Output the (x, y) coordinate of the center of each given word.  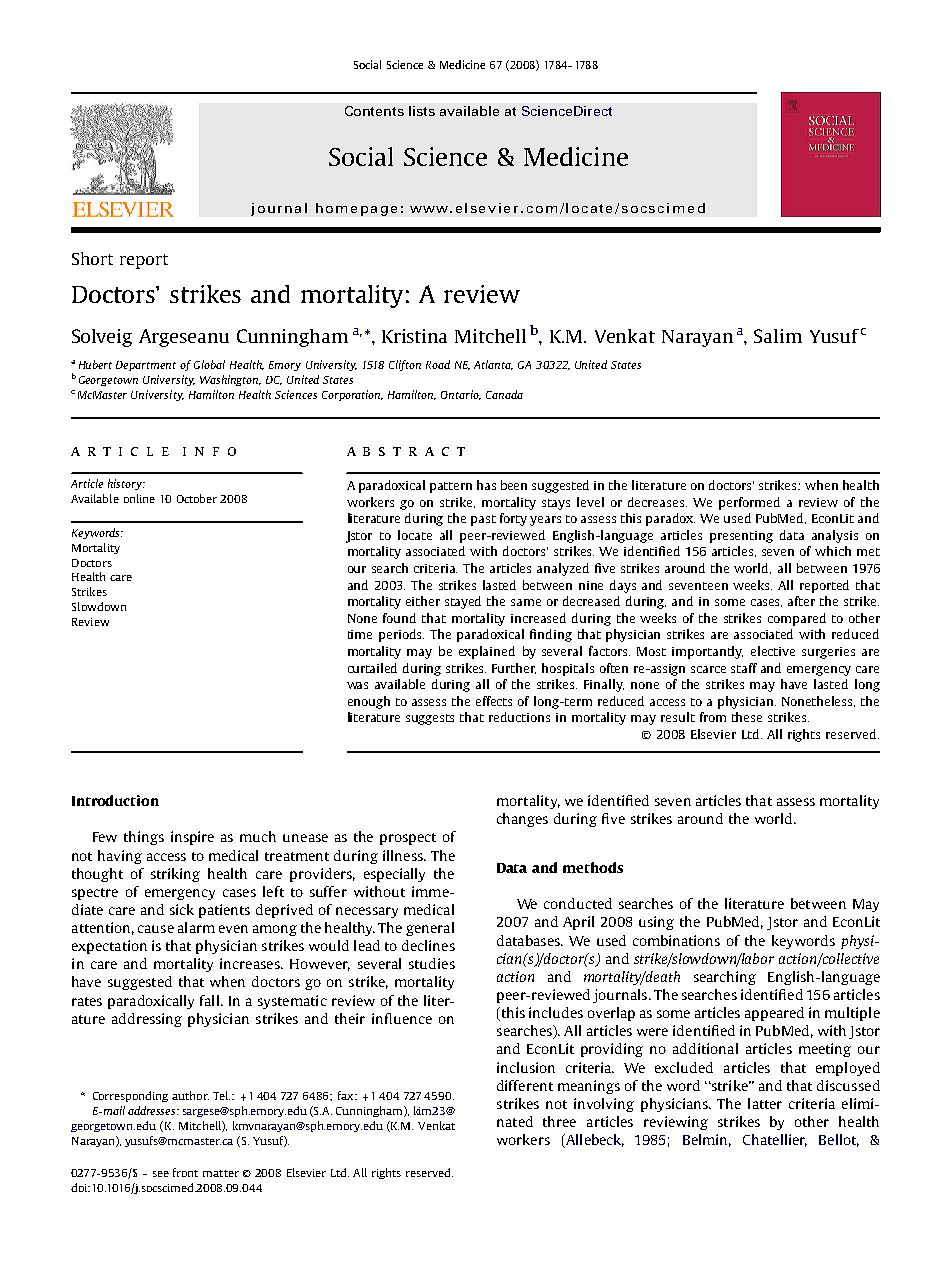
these (747, 717)
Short (92, 258)
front (185, 1172)
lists (422, 111)
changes (522, 820)
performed (749, 503)
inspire (192, 838)
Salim (778, 336)
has (486, 485)
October (197, 498)
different (525, 1085)
